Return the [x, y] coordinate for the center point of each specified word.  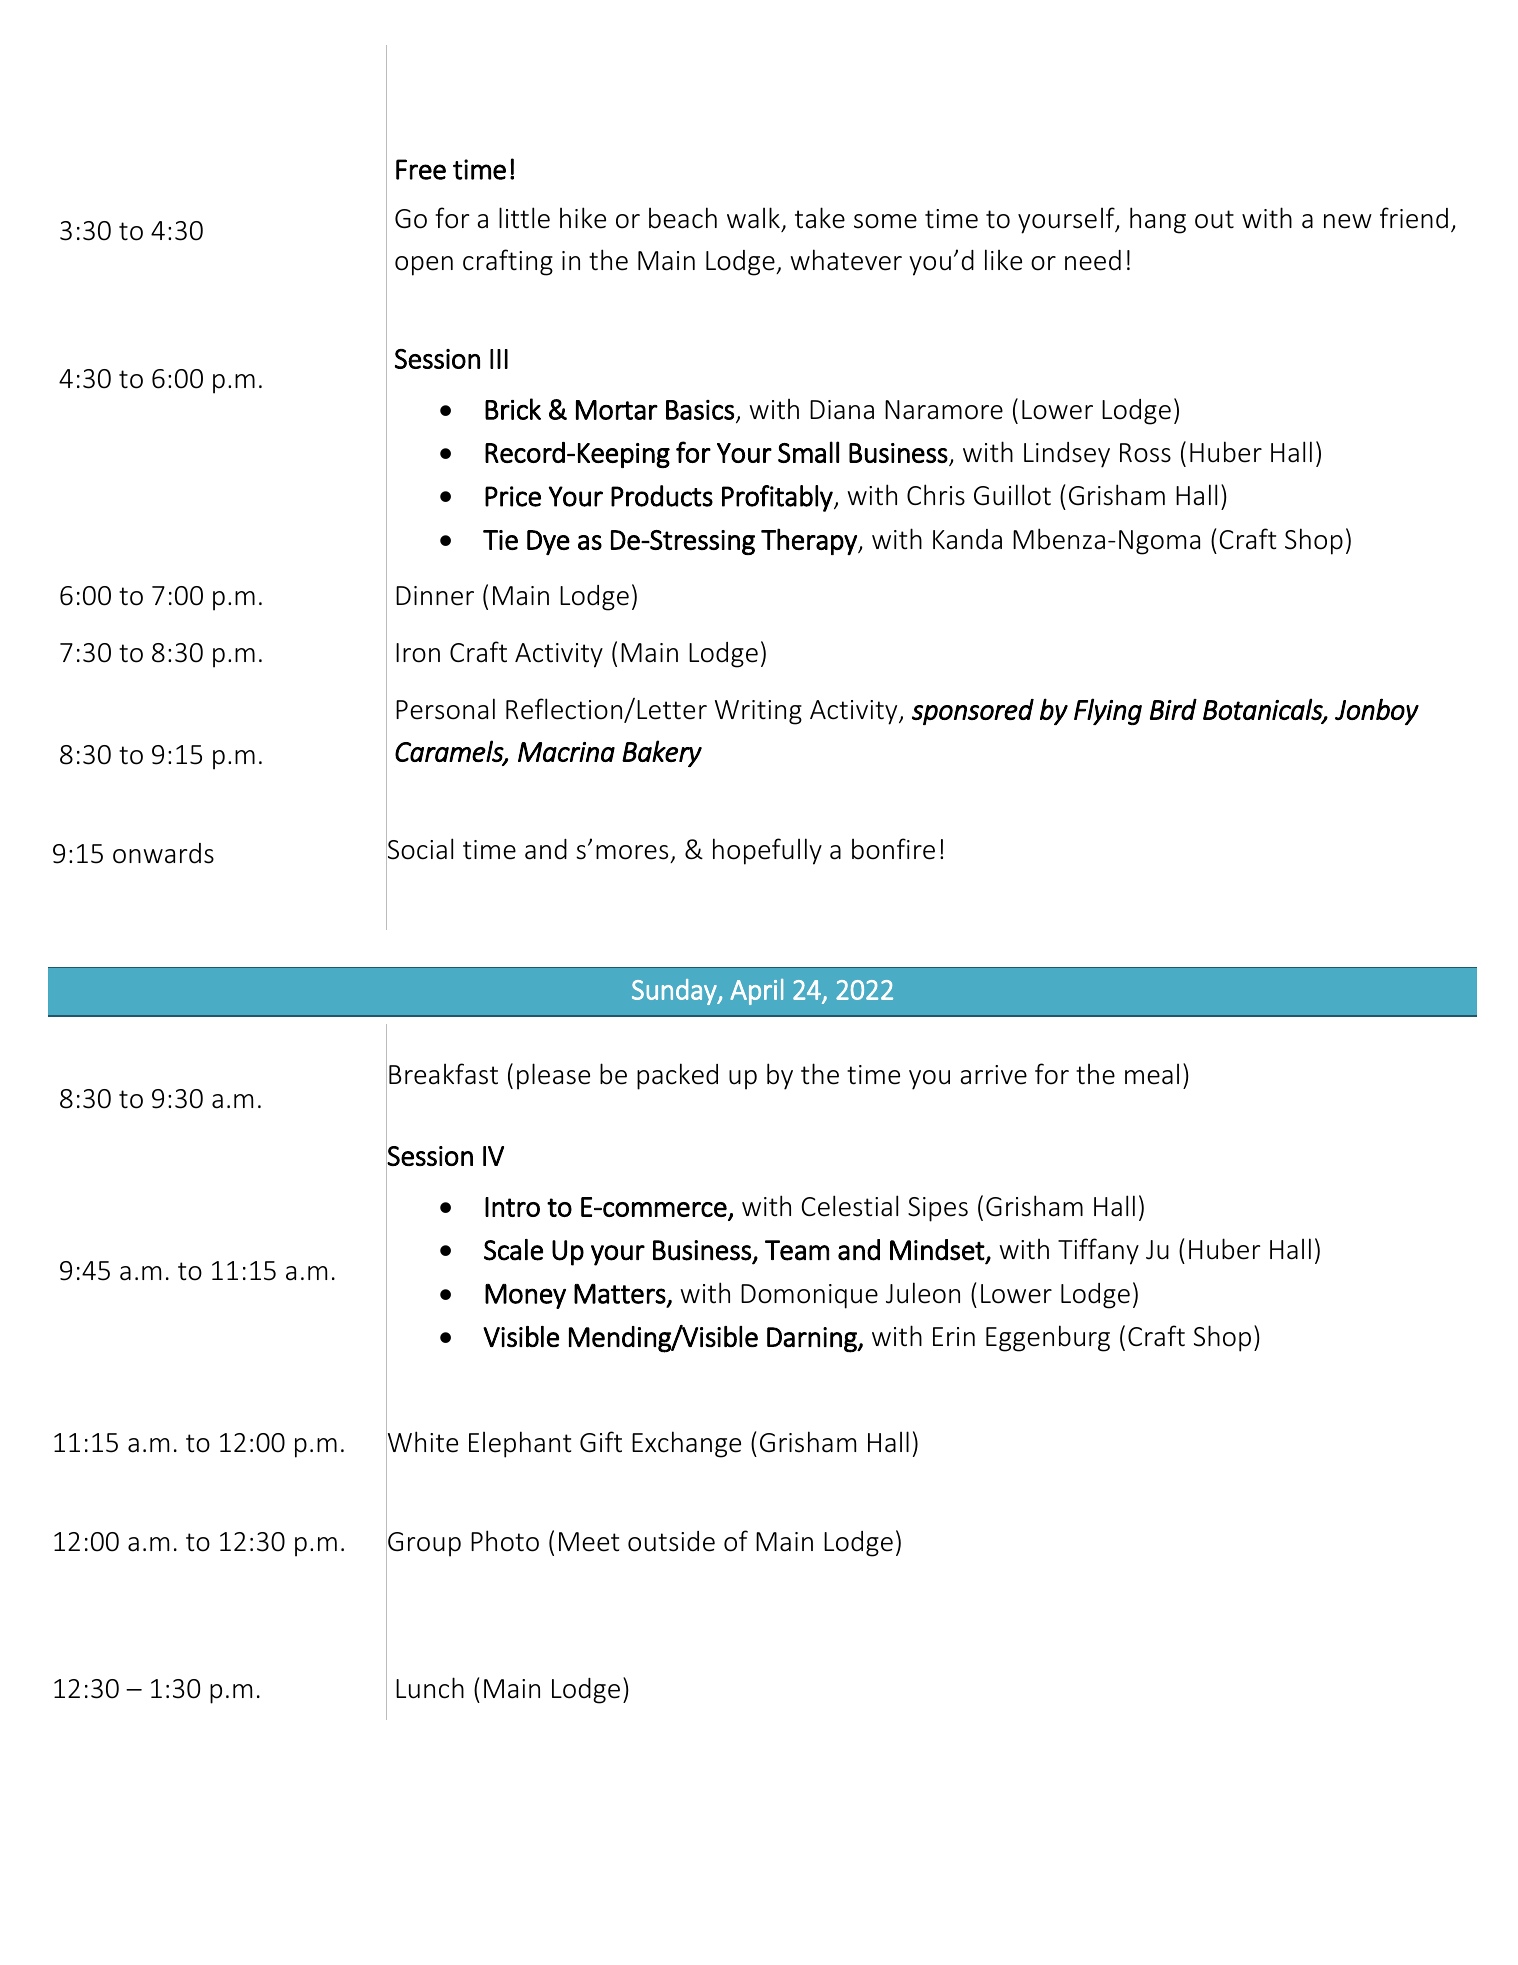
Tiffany [1098, 1251]
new [1348, 221]
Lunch [430, 1688]
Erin [954, 1336]
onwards [163, 853]
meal [1152, 1074]
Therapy [810, 541]
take [820, 218]
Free [421, 169]
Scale [513, 1250]
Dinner [435, 596]
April [756, 992]
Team [797, 1250]
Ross [1145, 453]
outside [671, 1541]
